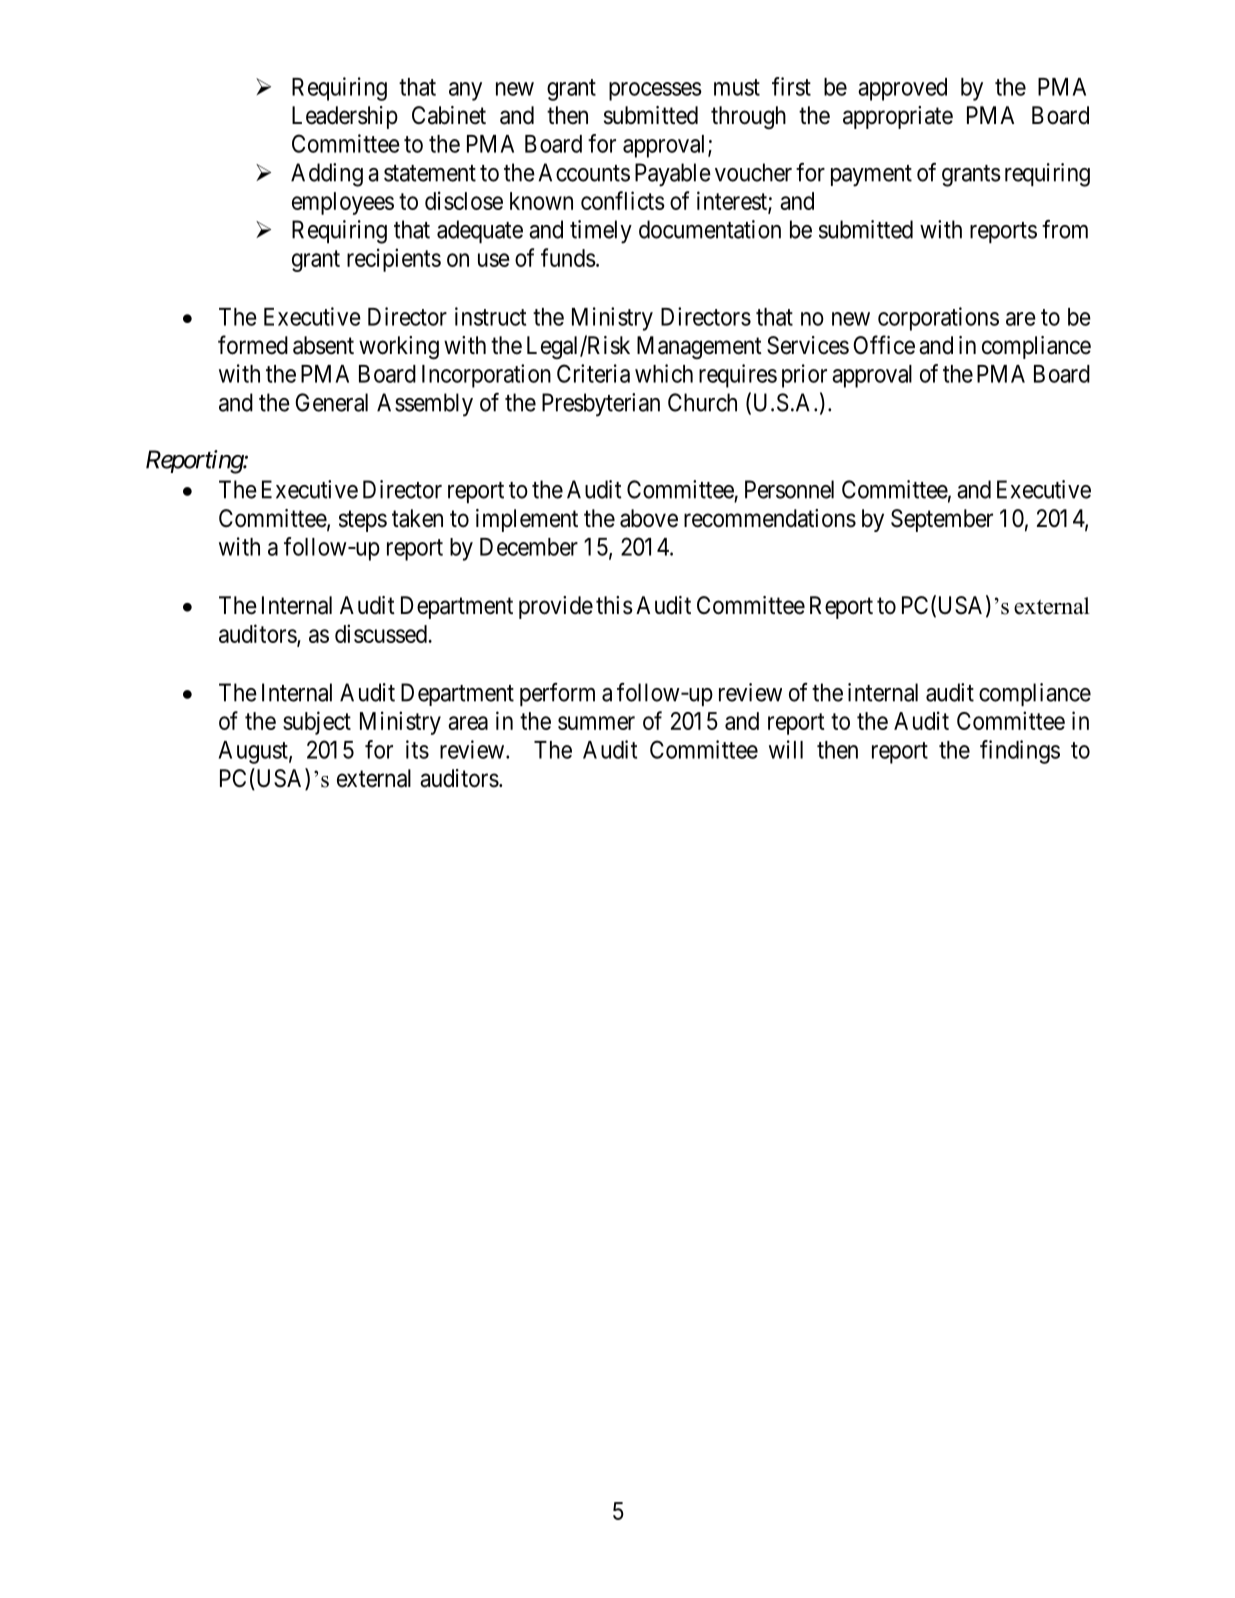 This screenshot has height=1598, width=1235. I want to click on Management, so click(699, 347).
